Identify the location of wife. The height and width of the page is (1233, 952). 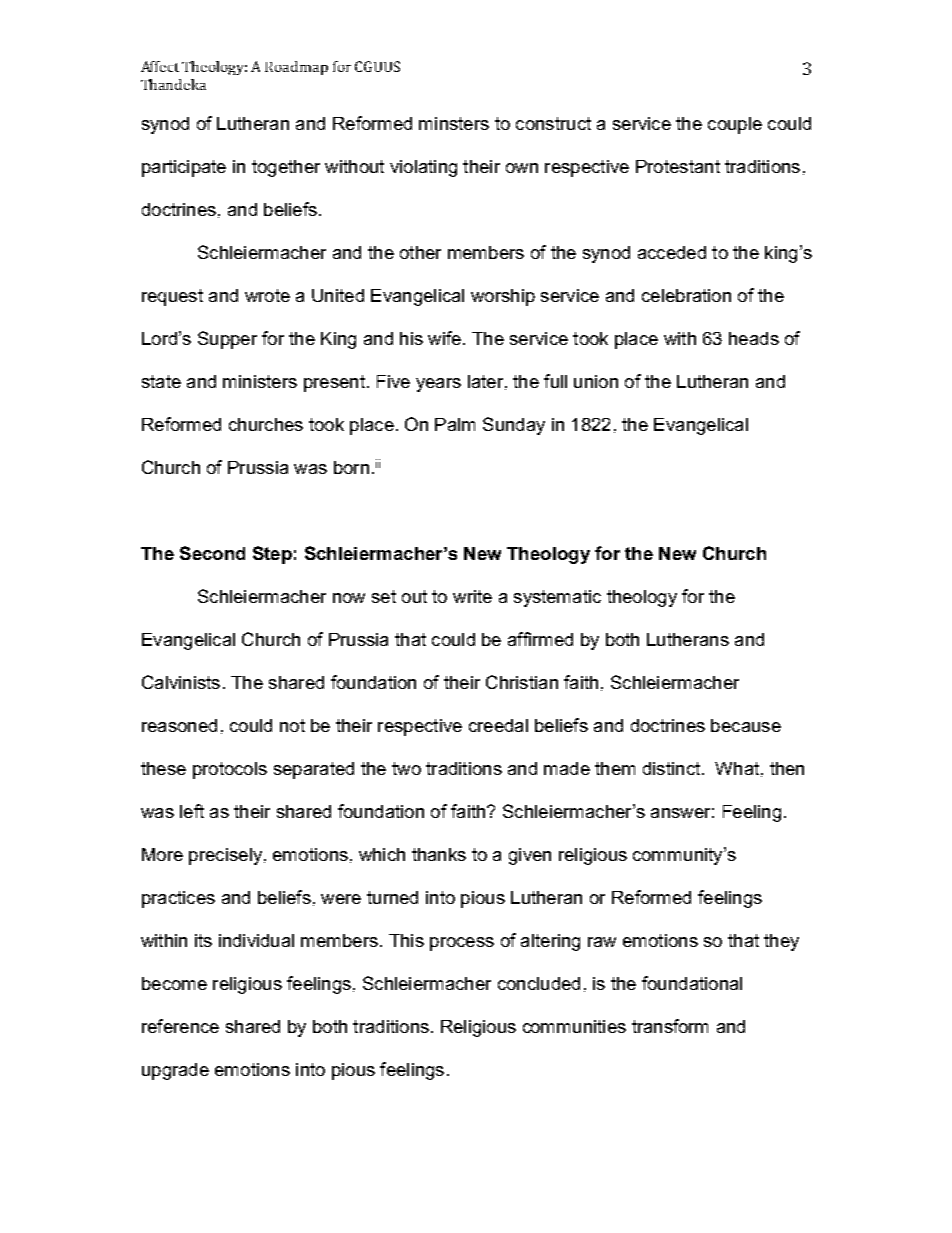
(444, 338).
